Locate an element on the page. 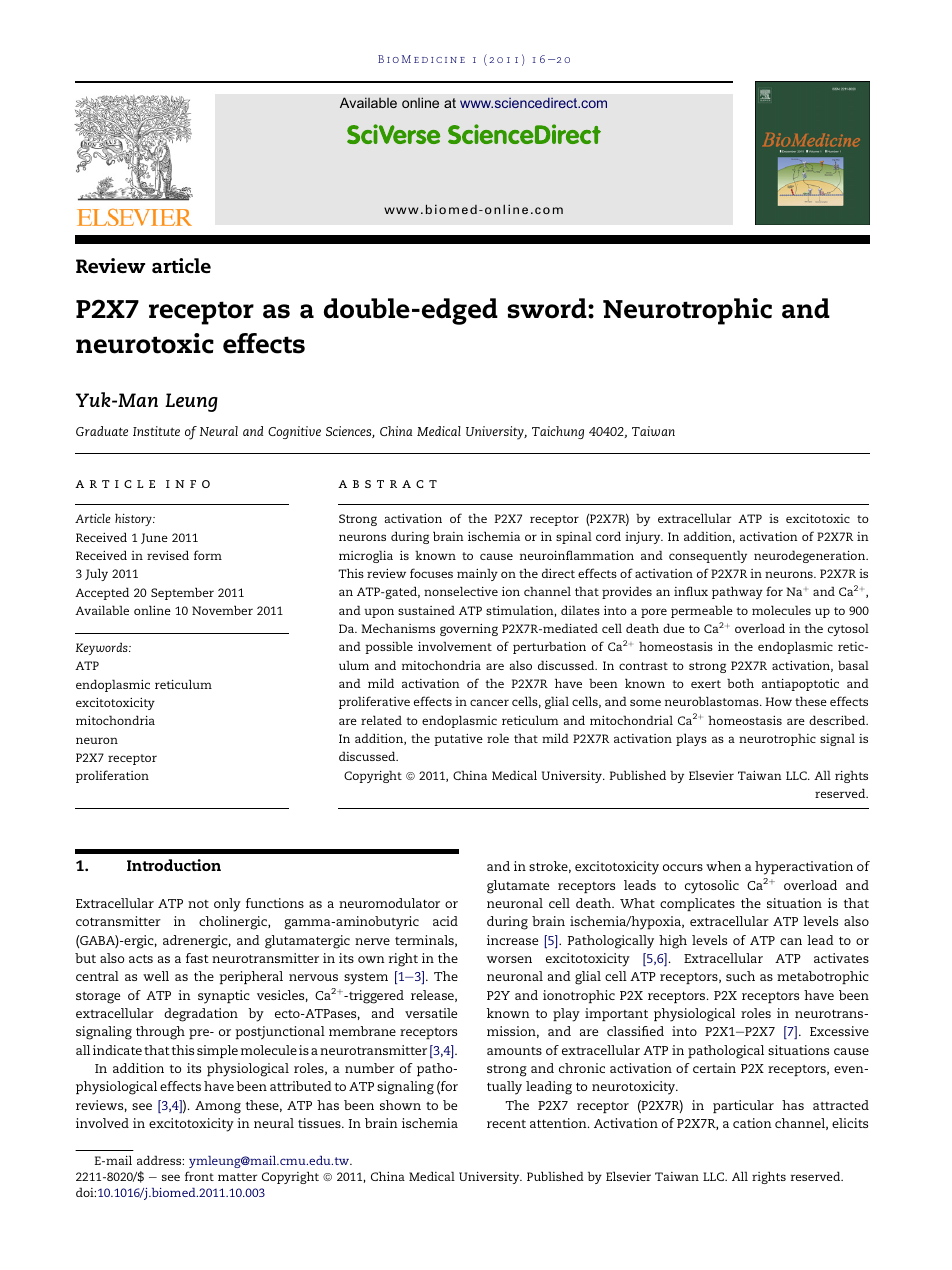  proliferation is located at coordinates (112, 776).
